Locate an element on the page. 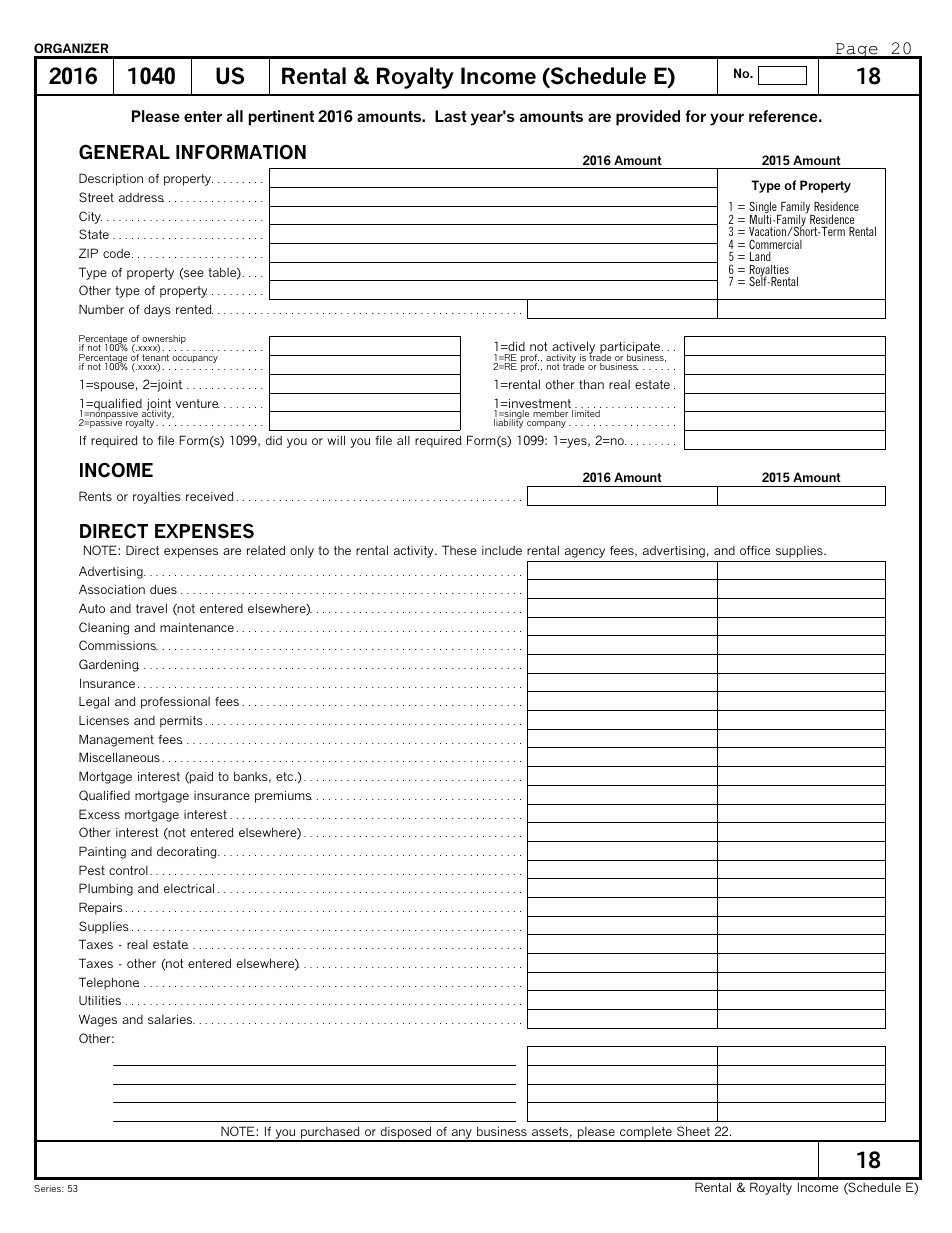 The image size is (952, 1233). Sheet is located at coordinates (693, 1131).
